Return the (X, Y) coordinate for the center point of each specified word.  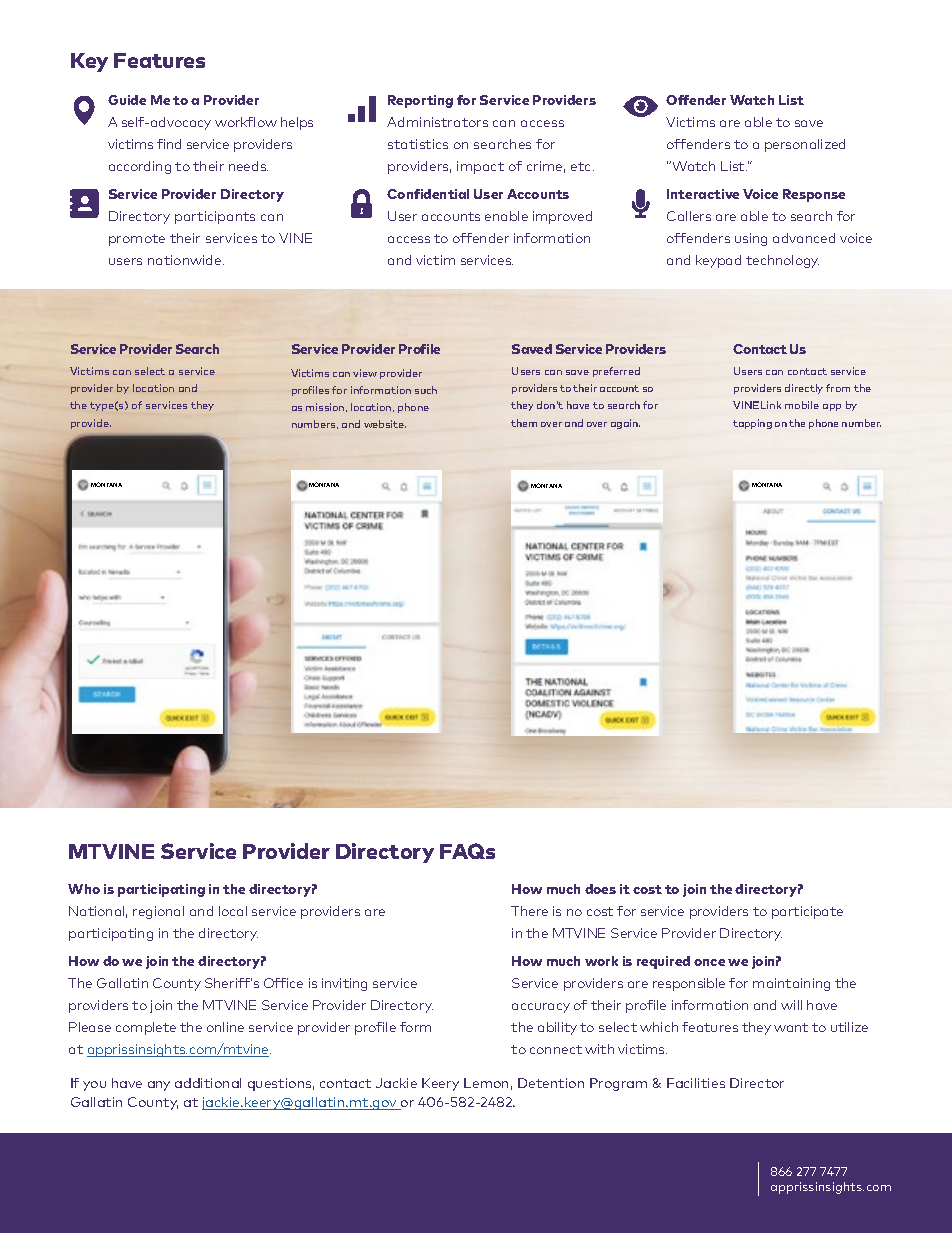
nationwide (186, 260)
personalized (805, 145)
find (169, 144)
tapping (752, 424)
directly (804, 389)
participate (807, 912)
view (365, 373)
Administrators (437, 122)
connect (556, 1049)
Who (84, 889)
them (524, 423)
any (159, 1086)
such (426, 390)
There (529, 911)
